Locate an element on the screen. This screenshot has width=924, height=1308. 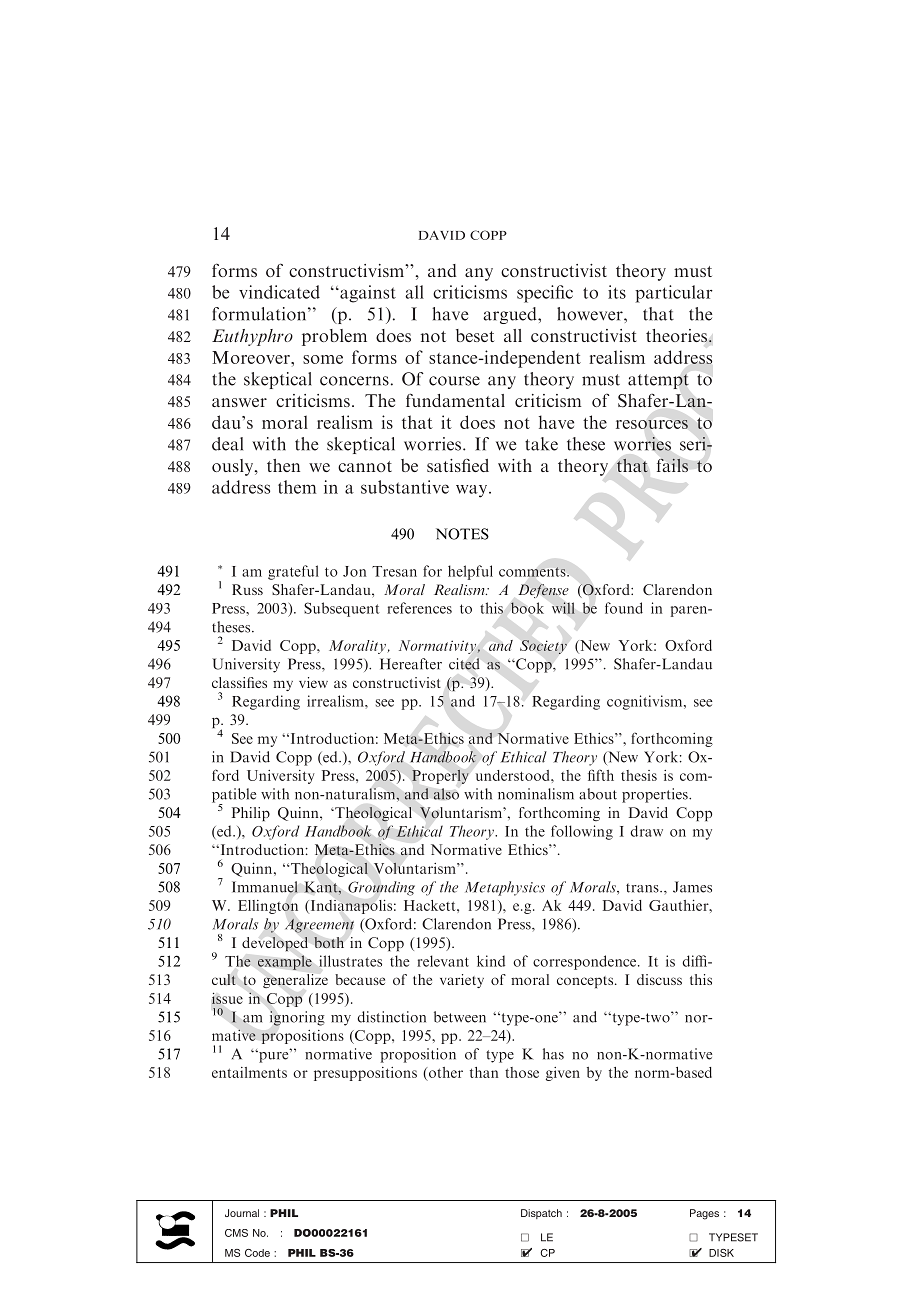
Code is located at coordinates (257, 1253).
